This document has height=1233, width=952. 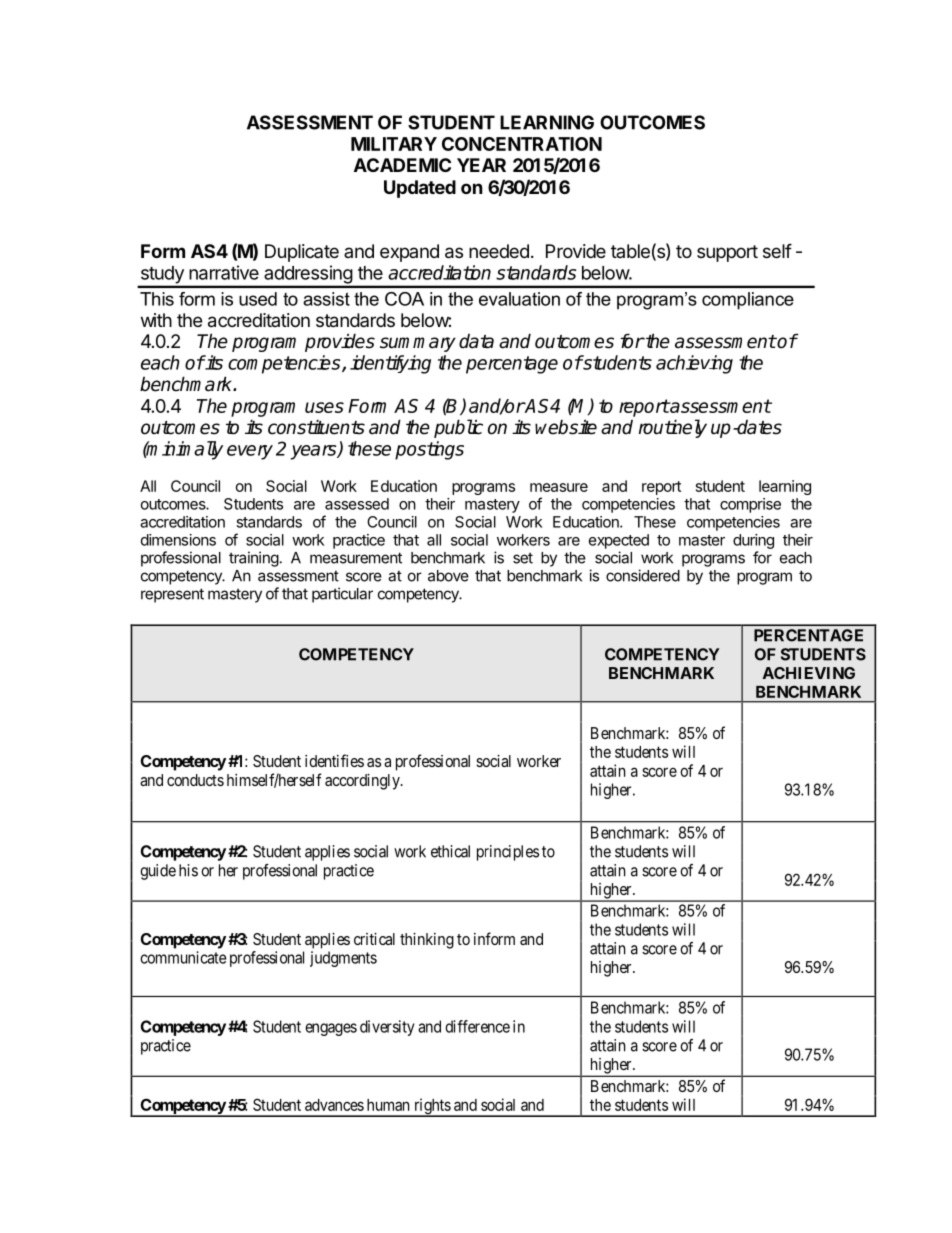 I want to click on advances, so click(x=334, y=1105).
